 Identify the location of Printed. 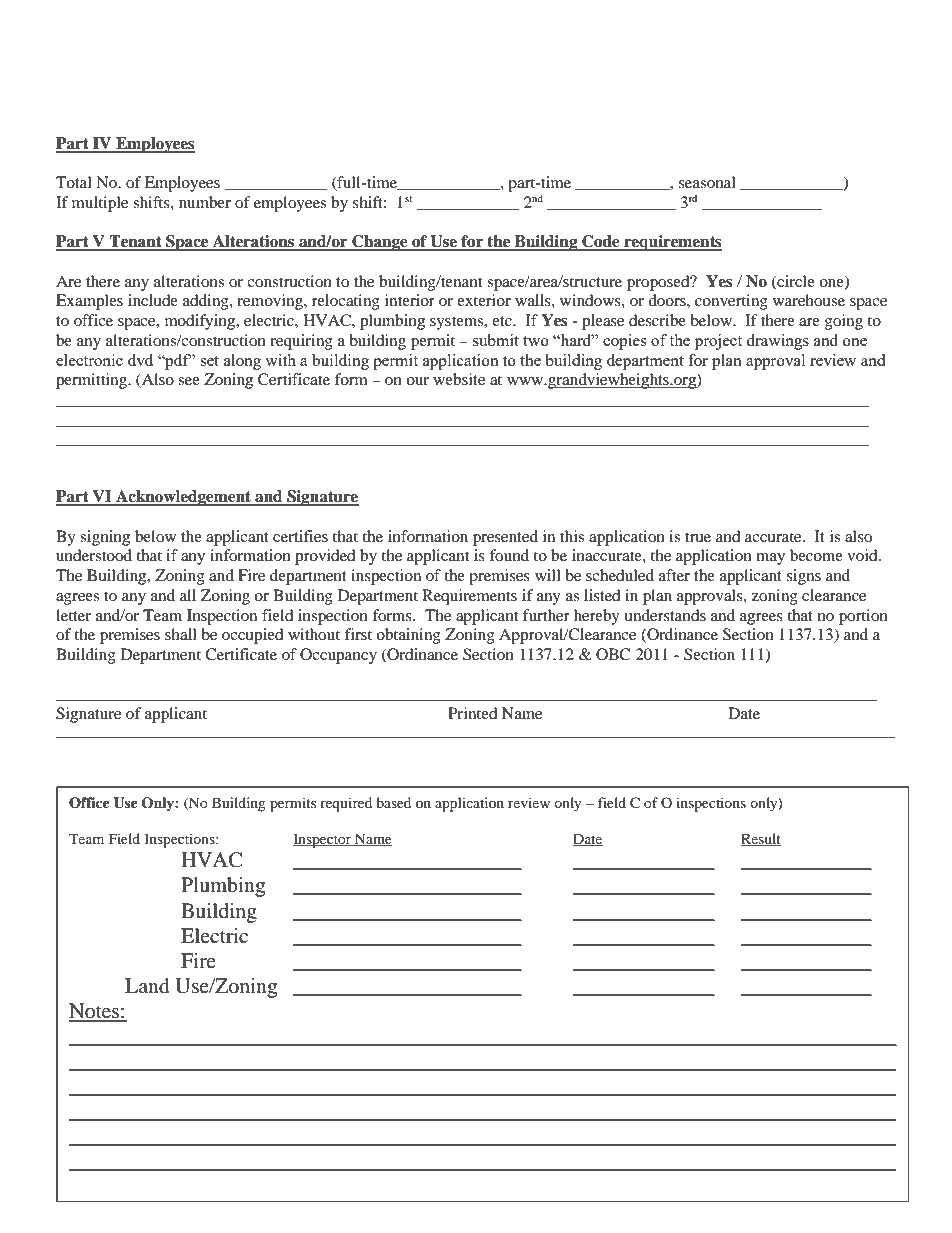
(473, 713).
